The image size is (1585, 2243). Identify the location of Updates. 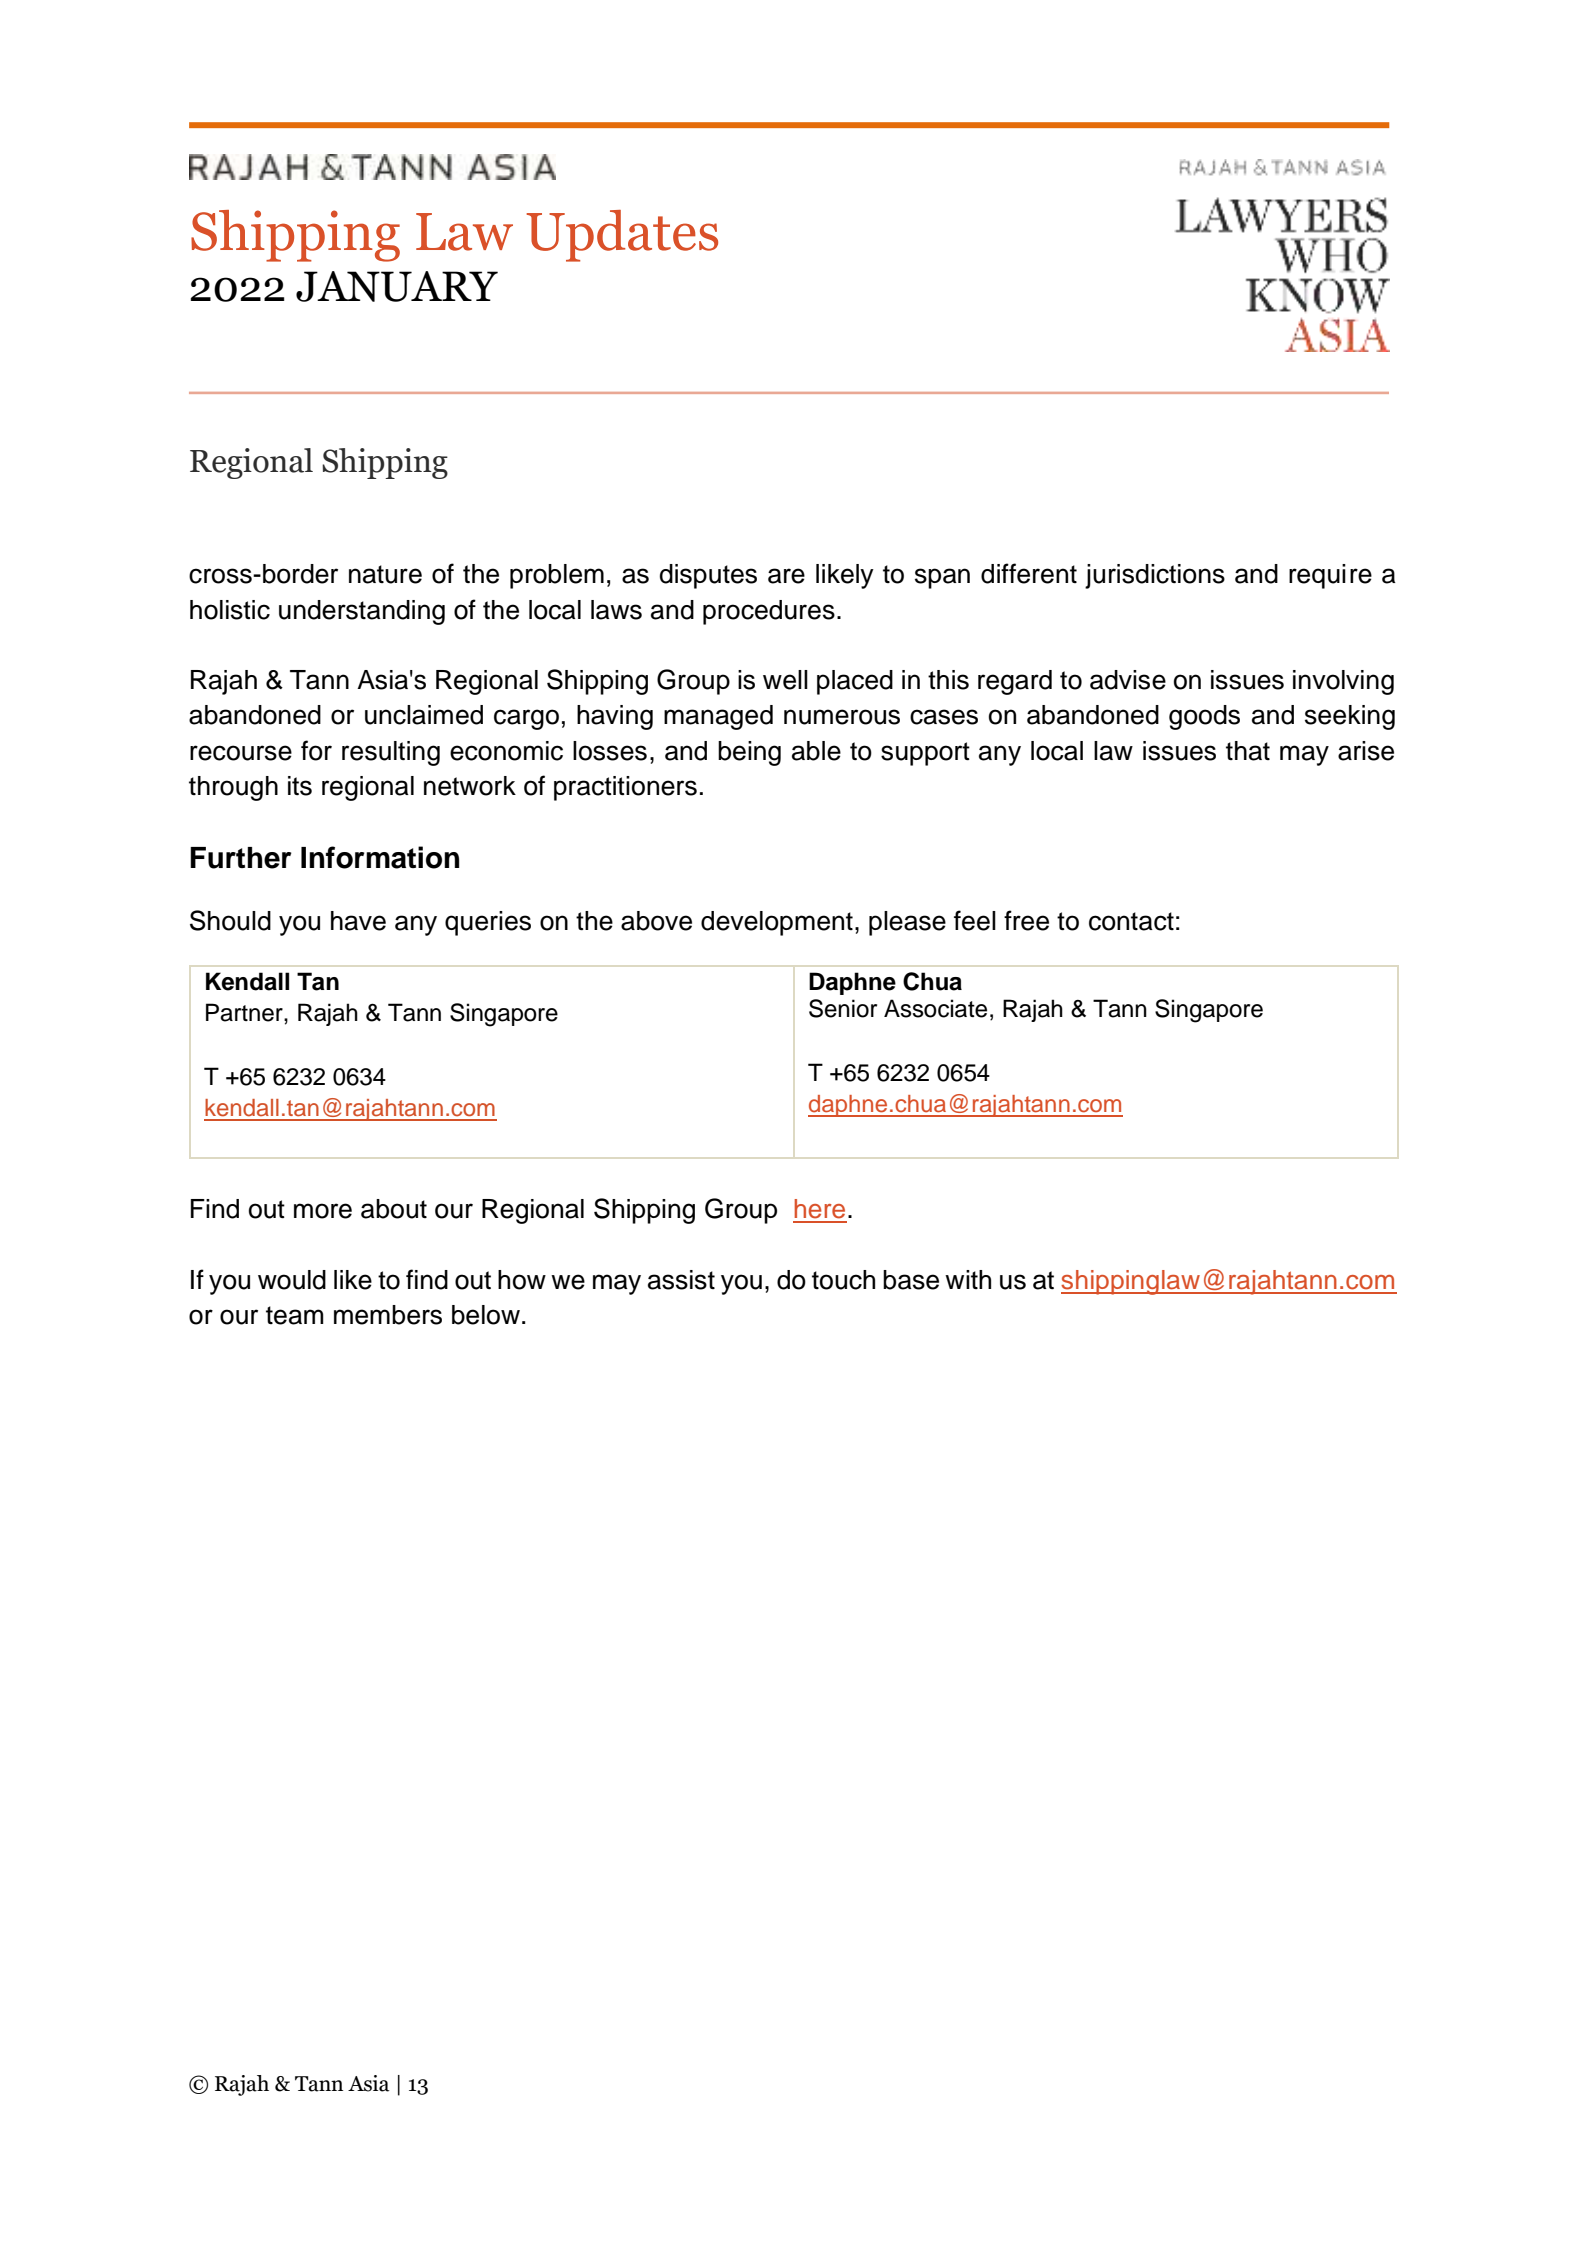
(622, 236).
